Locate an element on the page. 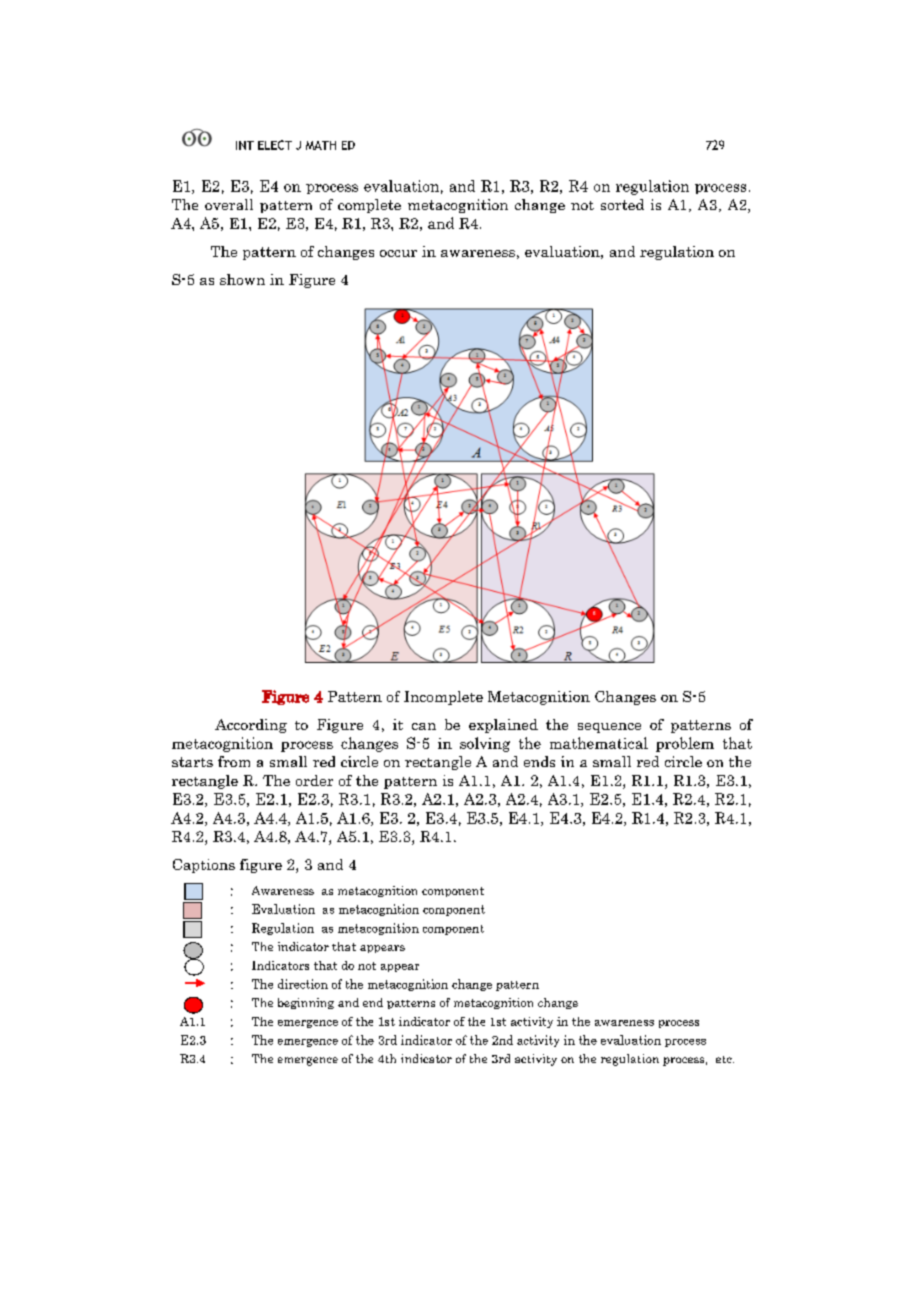  from is located at coordinates (234, 761).
